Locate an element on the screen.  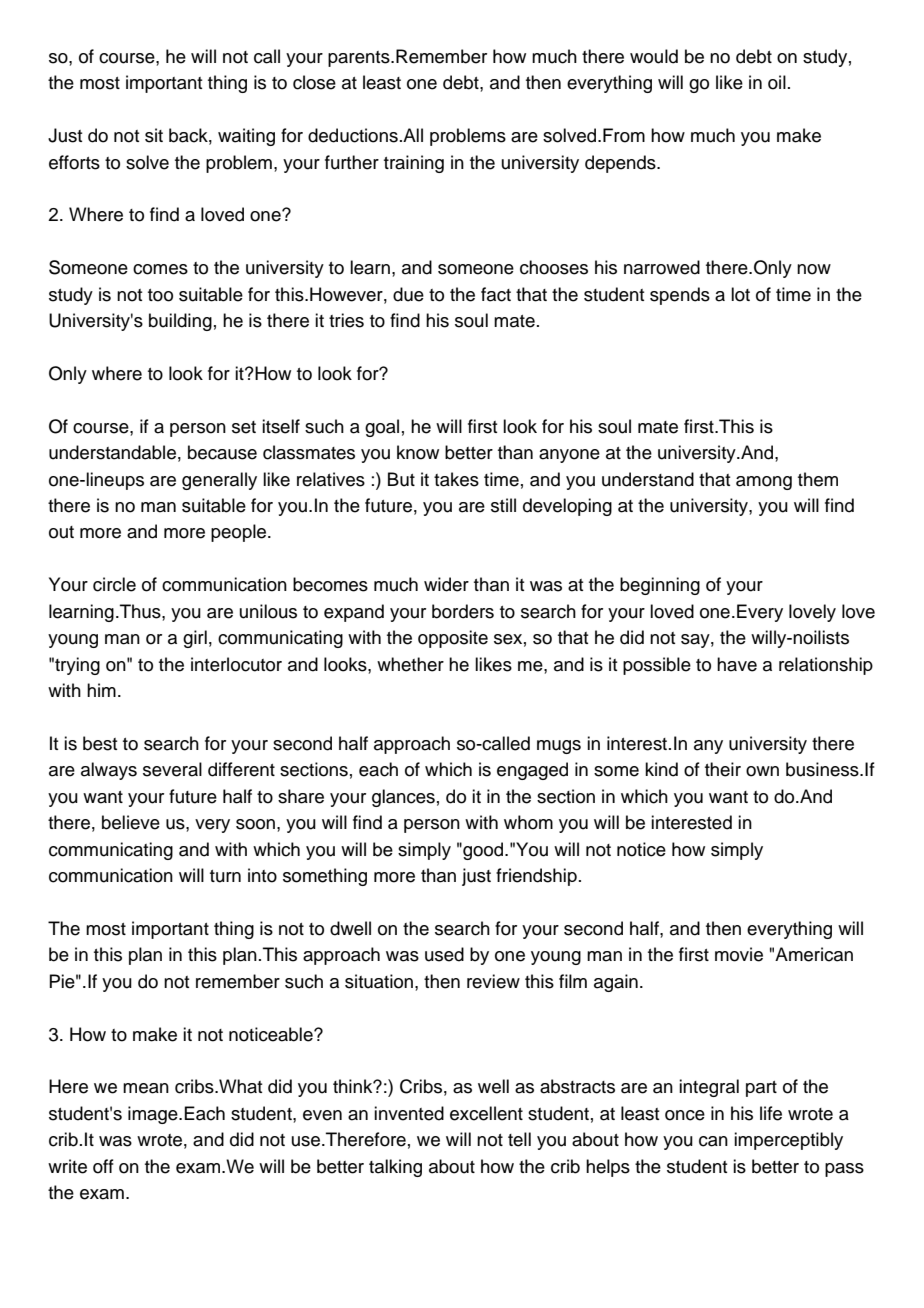
imperceptibly is located at coordinates (788, 1141).
